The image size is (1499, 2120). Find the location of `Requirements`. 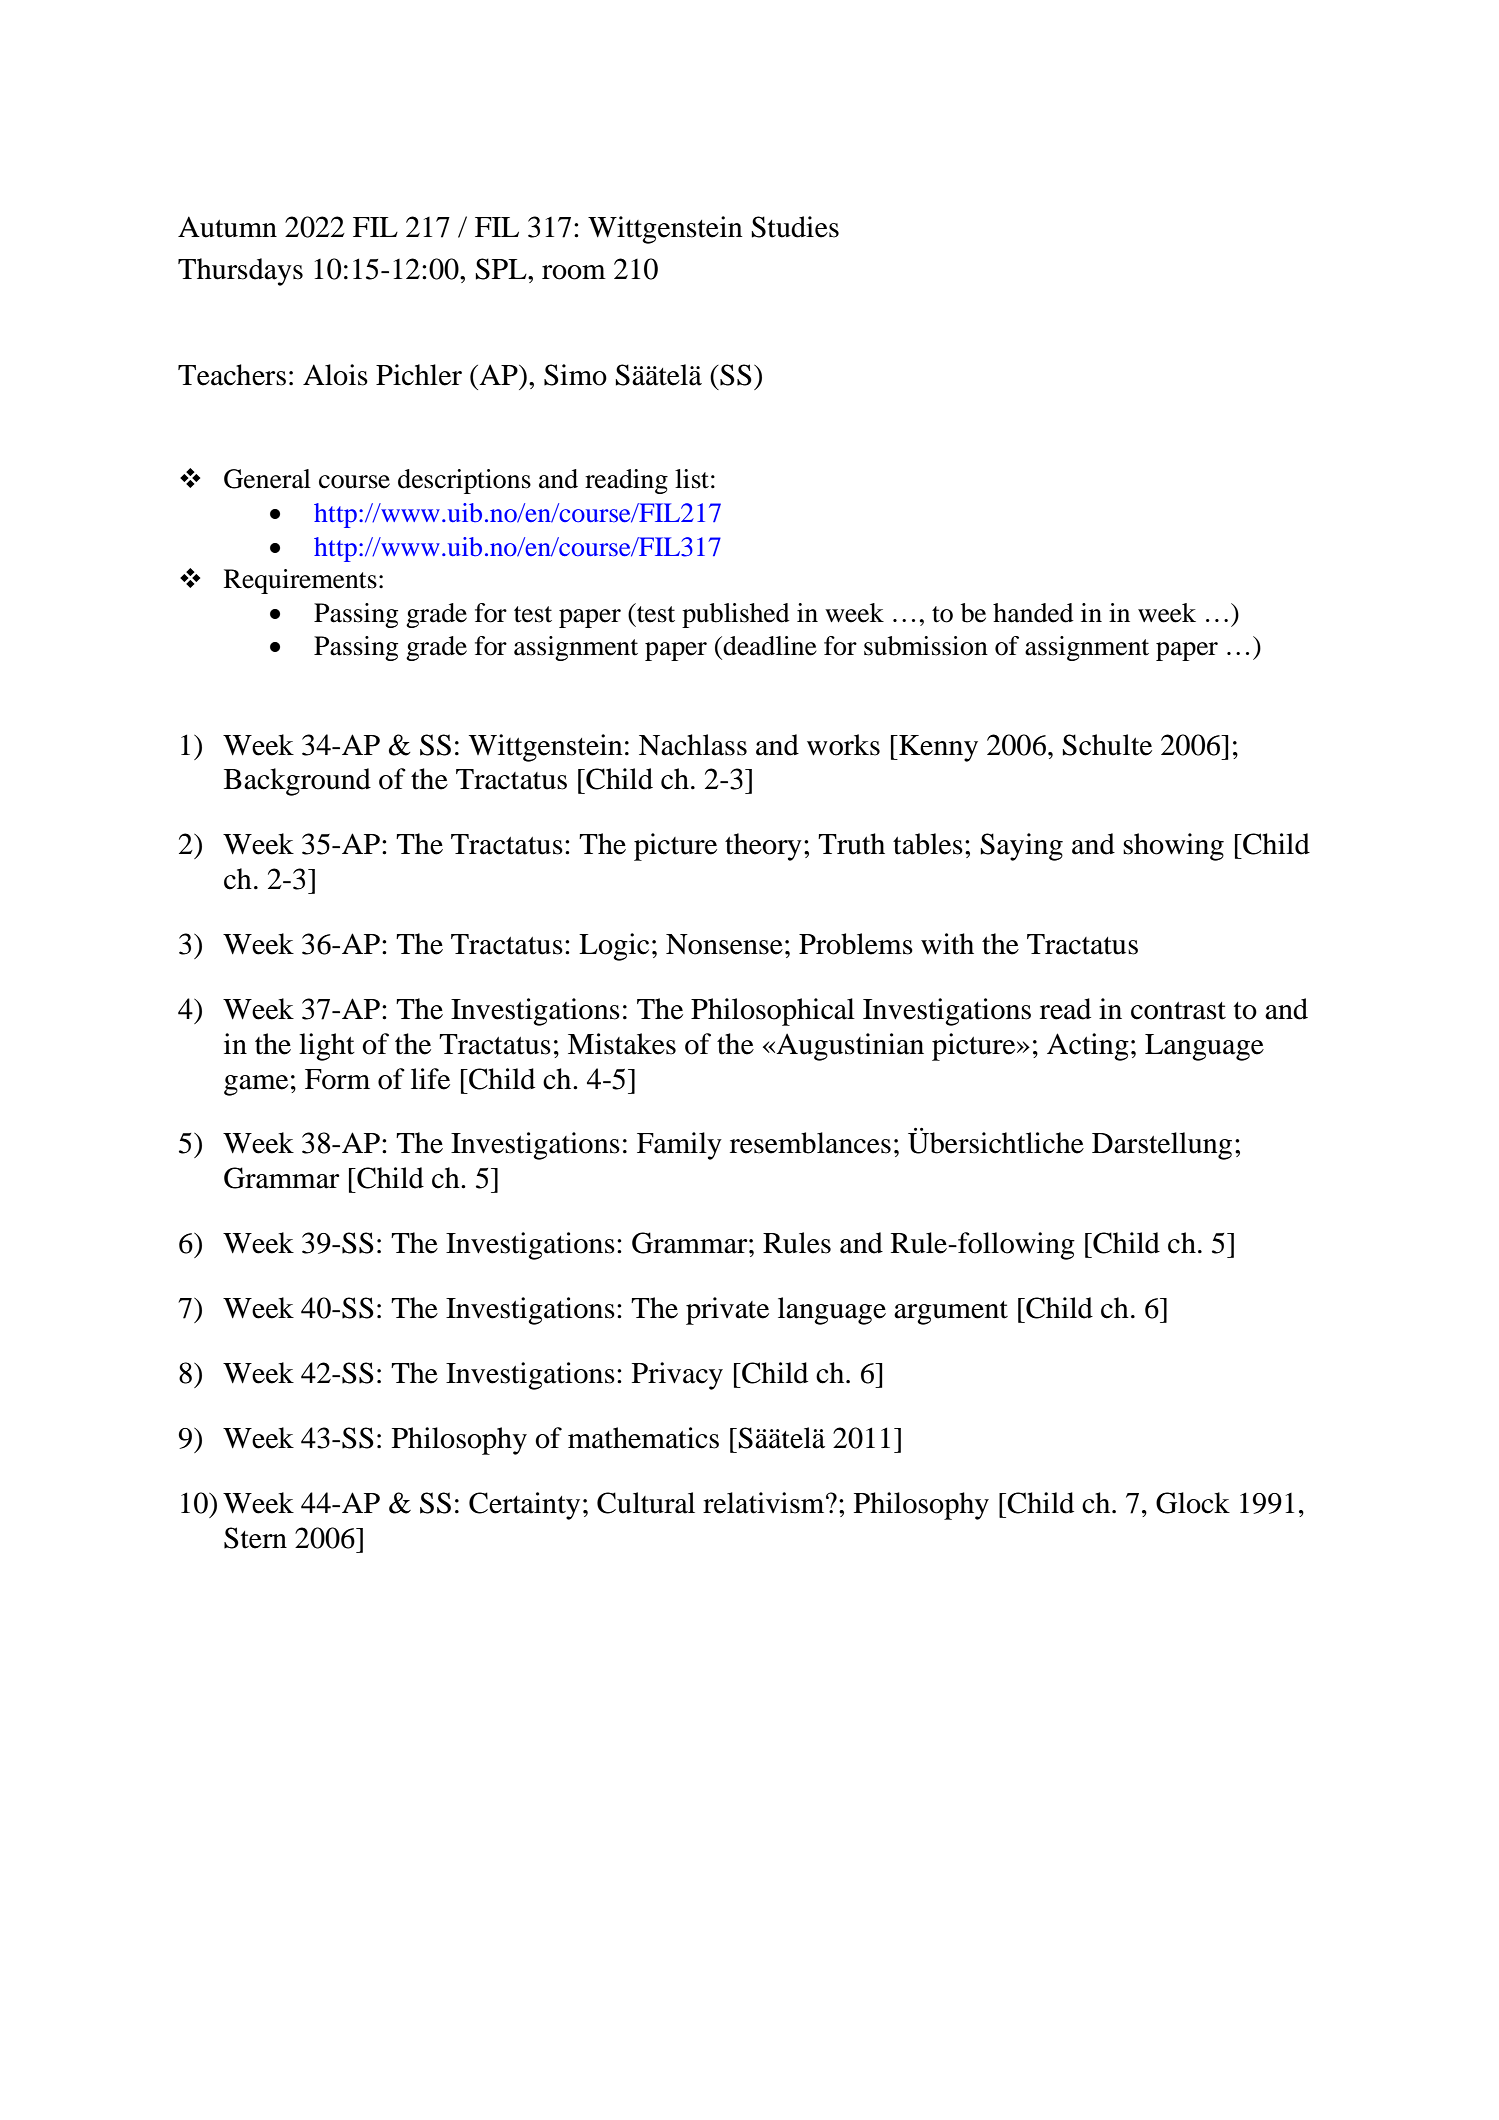

Requirements is located at coordinates (300, 581).
